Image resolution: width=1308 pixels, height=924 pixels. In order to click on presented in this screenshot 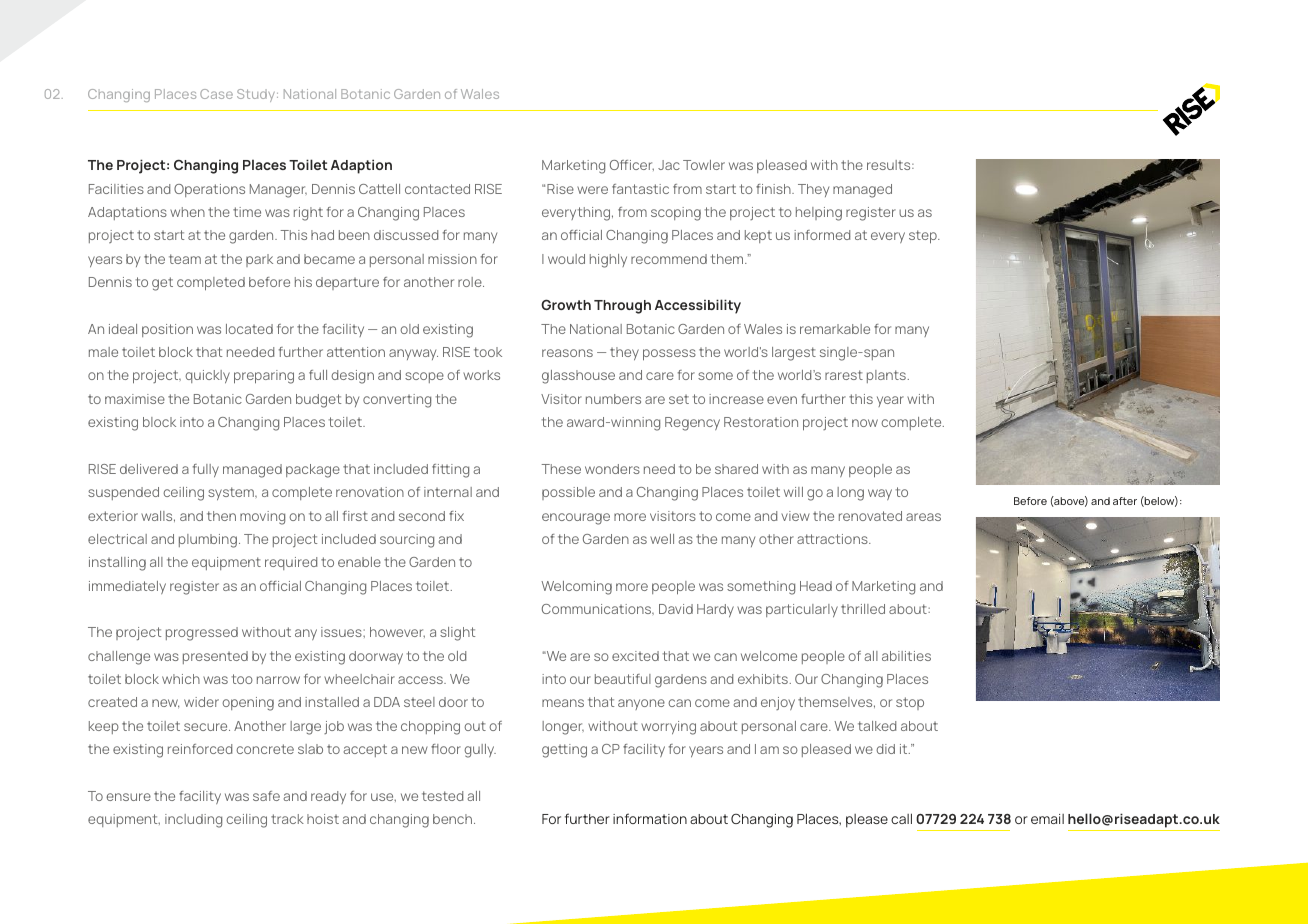, I will do `click(215, 657)`.
